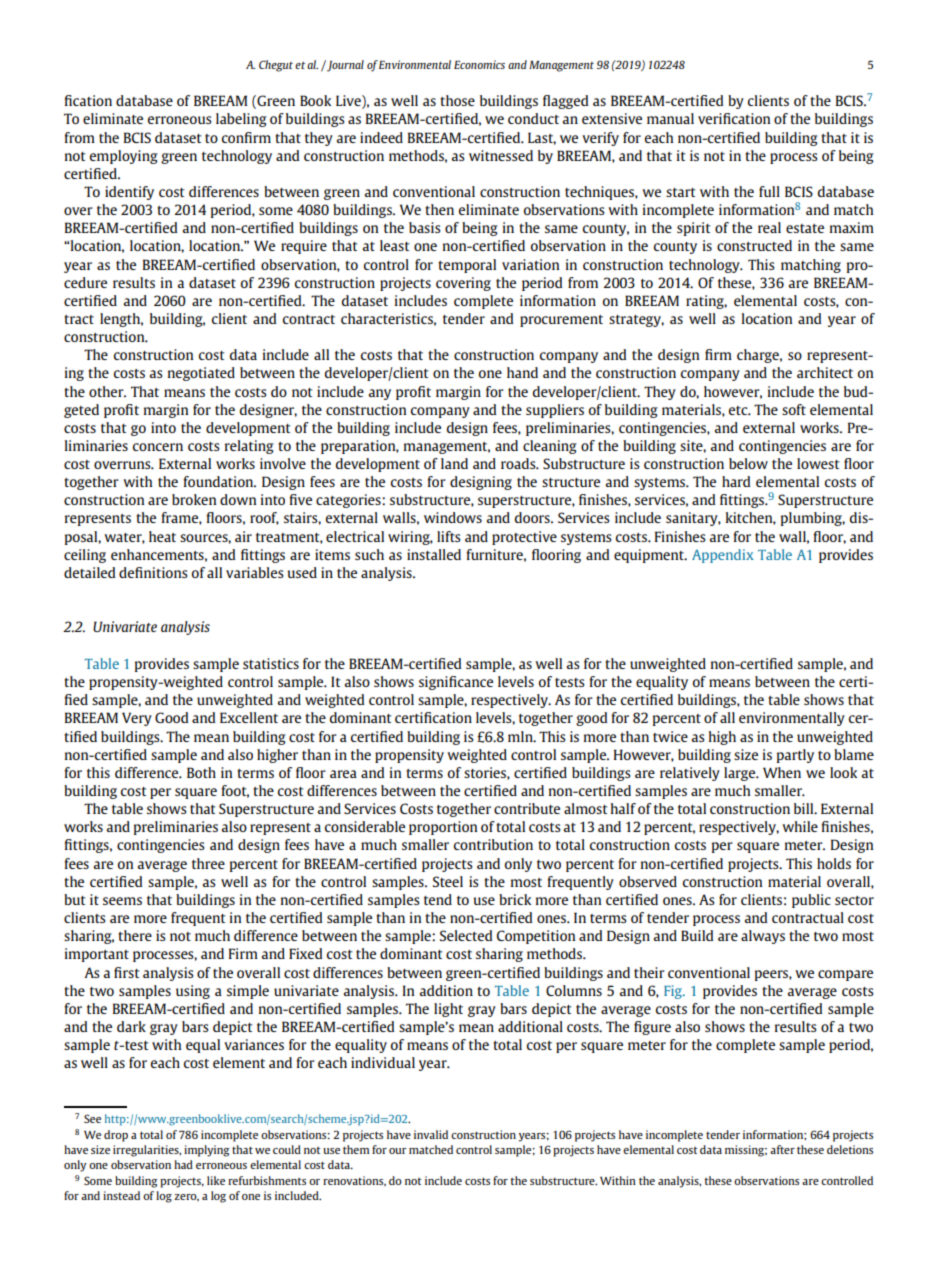  What do you see at coordinates (241, 120) in the screenshot?
I see `labeling` at bounding box center [241, 120].
